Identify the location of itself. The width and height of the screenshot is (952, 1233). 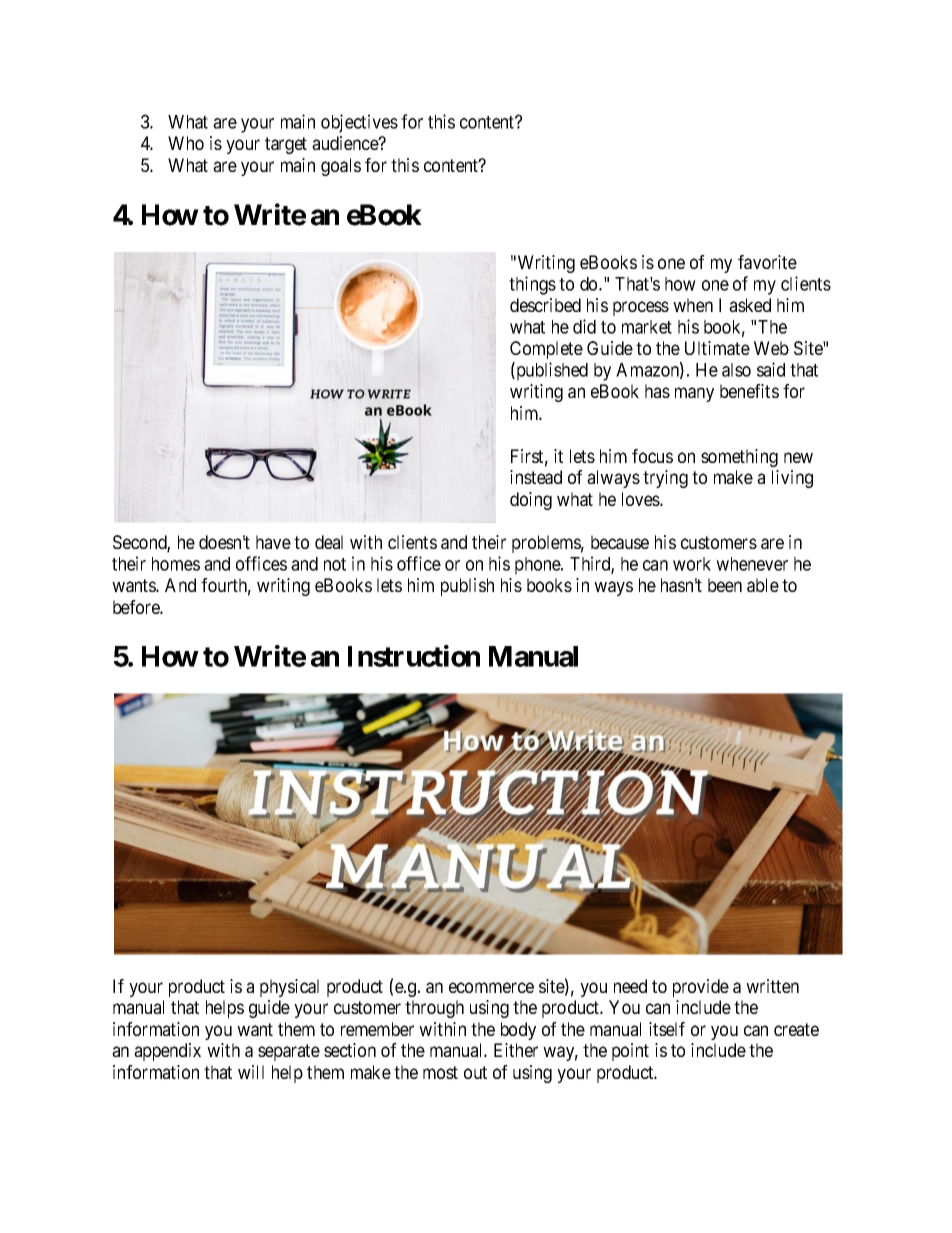
(667, 1029).
